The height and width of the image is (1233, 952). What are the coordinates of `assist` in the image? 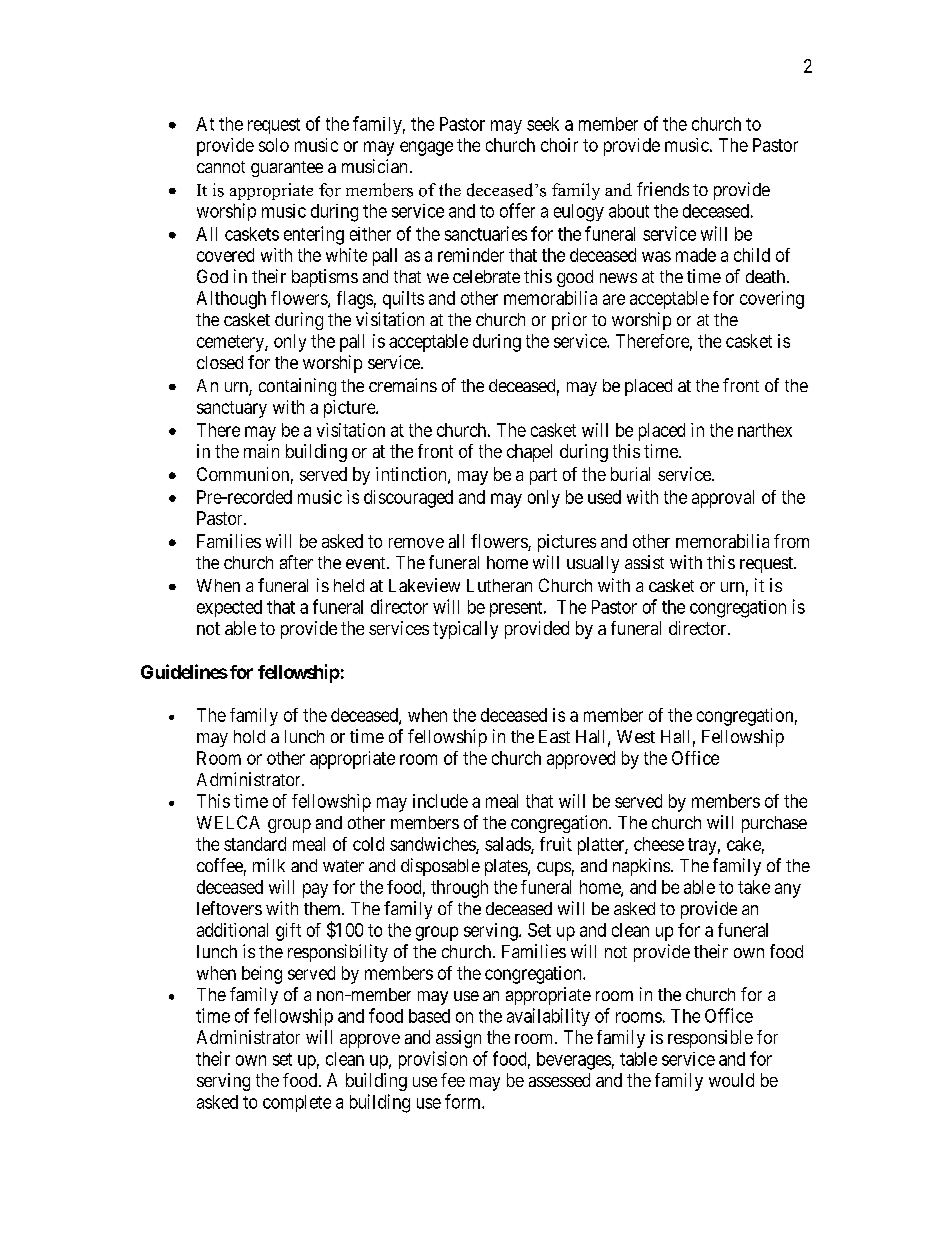 It's located at (644, 562).
